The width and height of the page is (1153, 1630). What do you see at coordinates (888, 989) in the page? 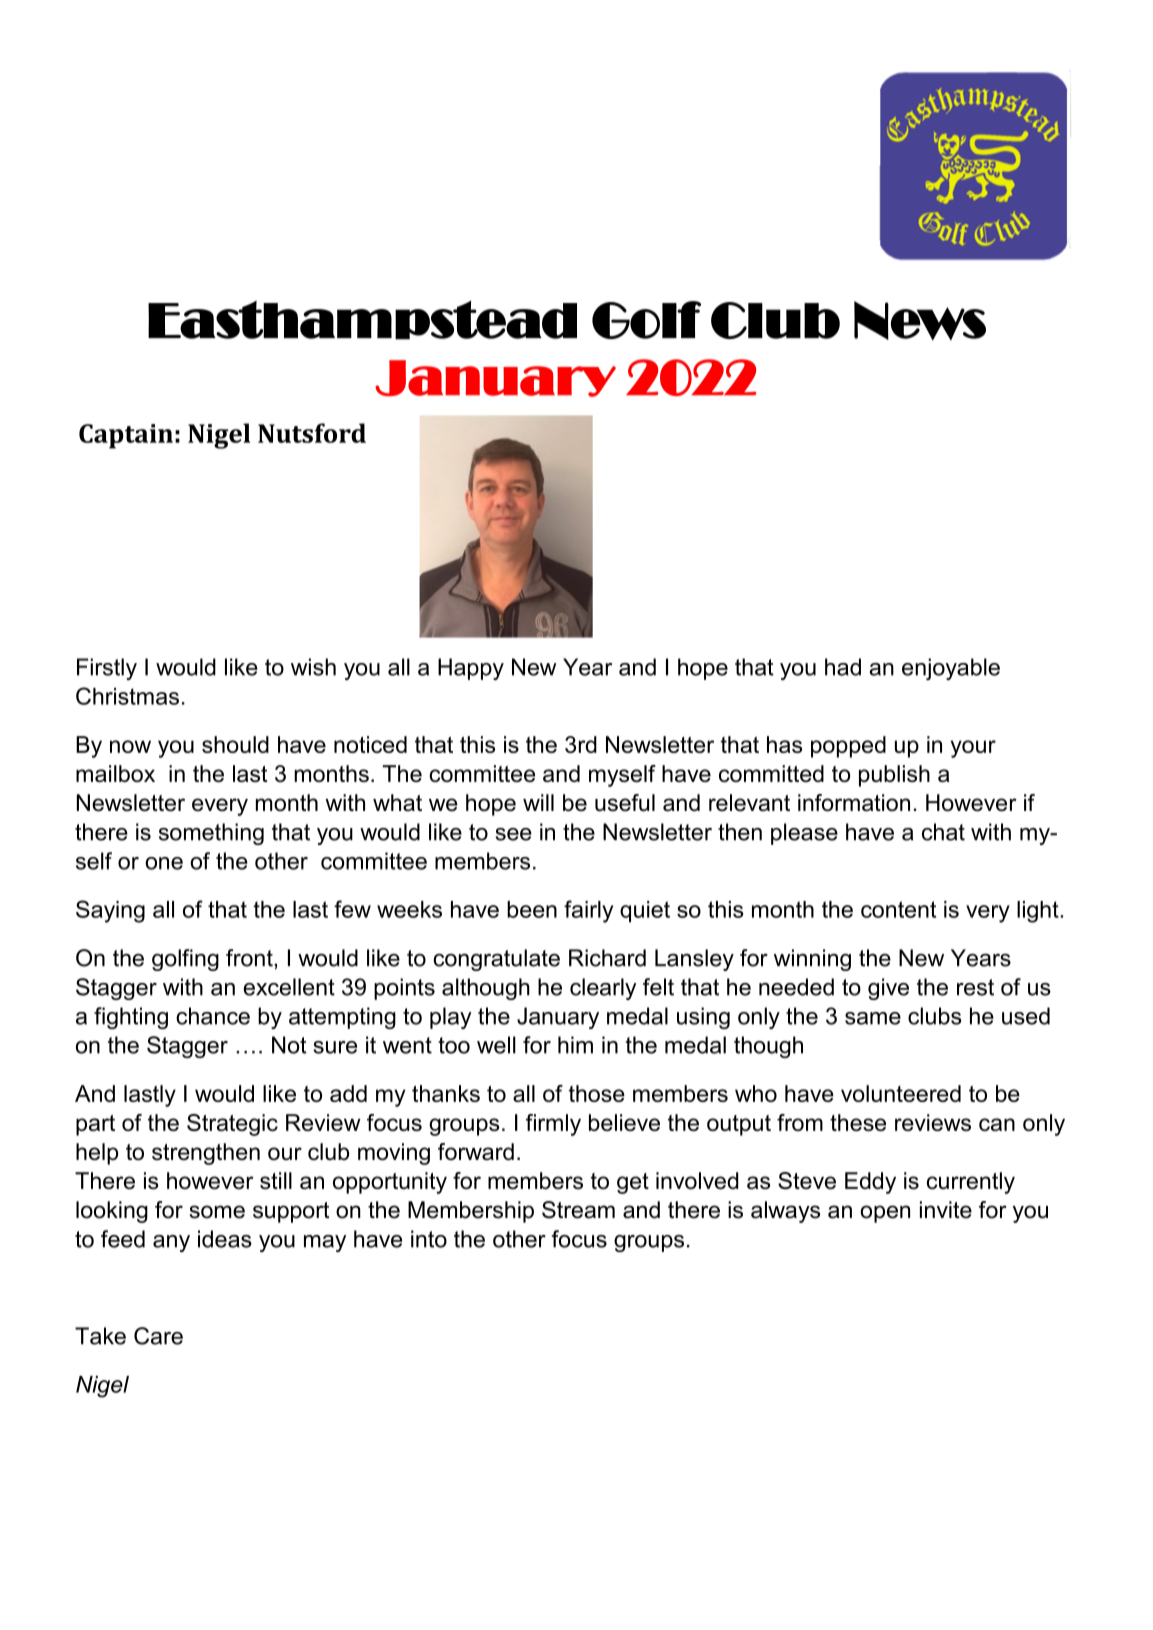
I see `give` at bounding box center [888, 989].
